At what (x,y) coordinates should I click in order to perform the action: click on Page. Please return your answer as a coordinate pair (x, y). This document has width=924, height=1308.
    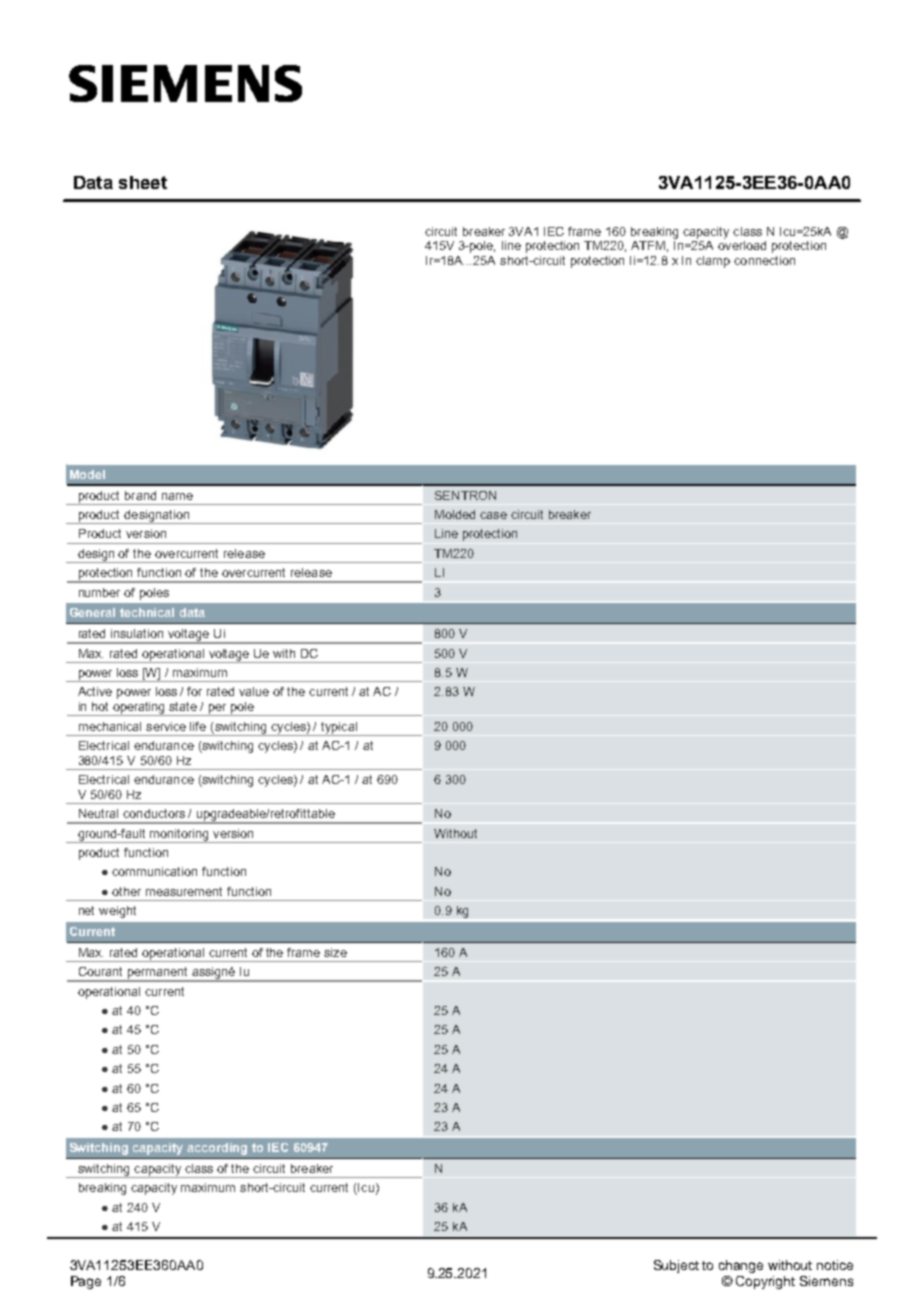
    Looking at the image, I should click on (86, 1282).
